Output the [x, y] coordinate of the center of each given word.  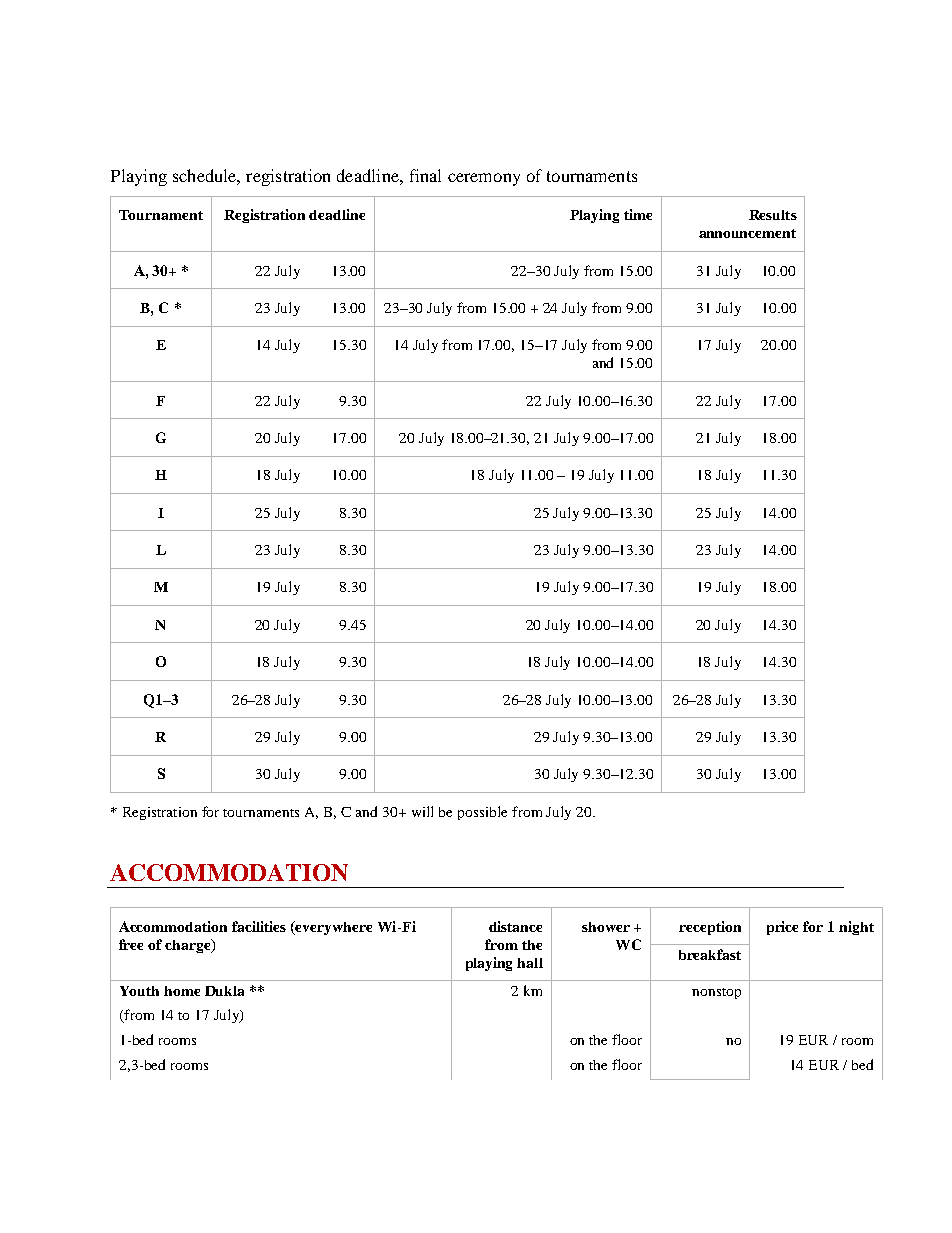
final [425, 175]
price [782, 928]
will [422, 811]
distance [515, 926]
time [638, 214]
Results [773, 215]
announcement [747, 233]
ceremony [484, 179]
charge [189, 946]
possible [482, 813]
